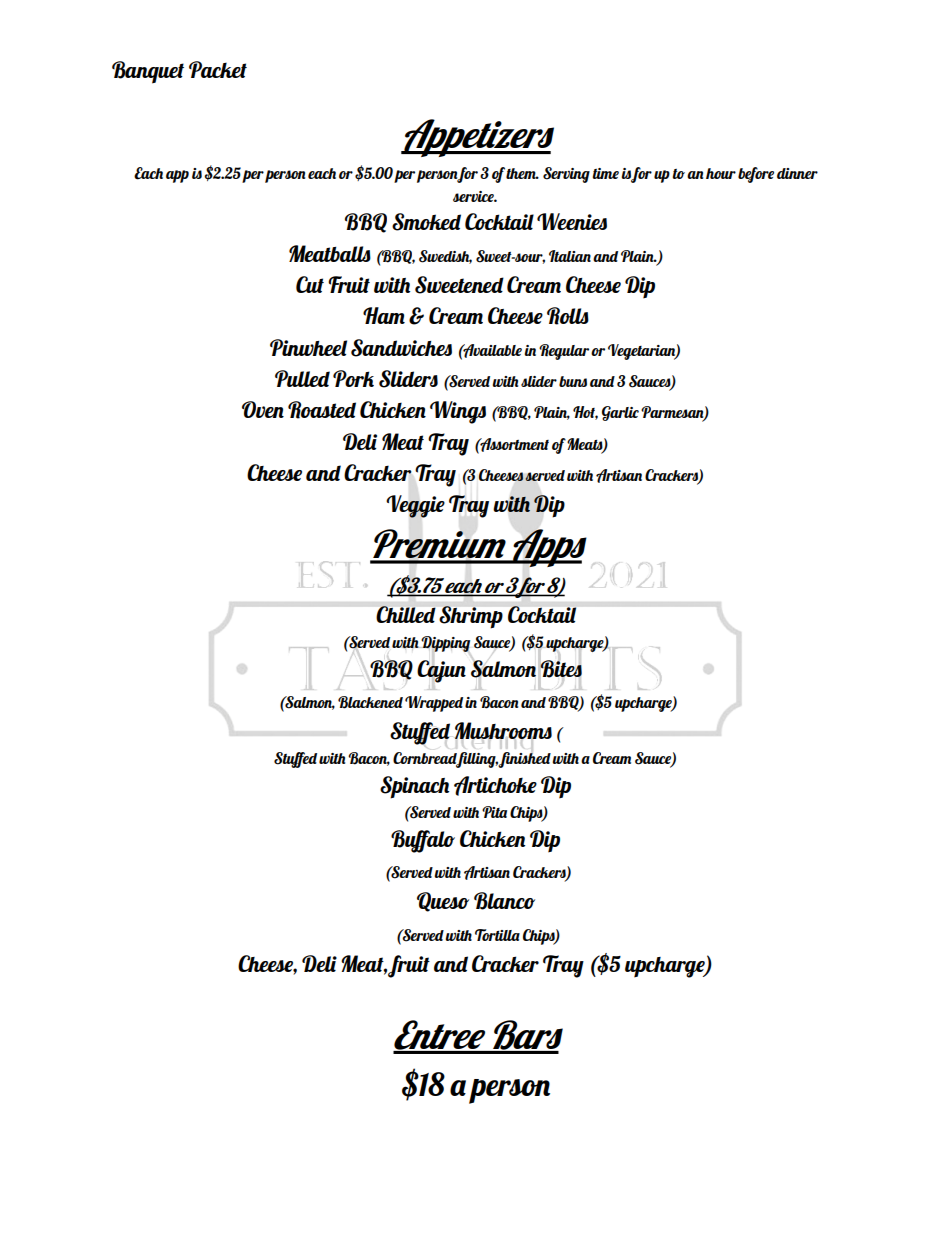 The width and height of the screenshot is (952, 1233). Describe the element at coordinates (458, 412) in the screenshot. I see `Wings` at that location.
